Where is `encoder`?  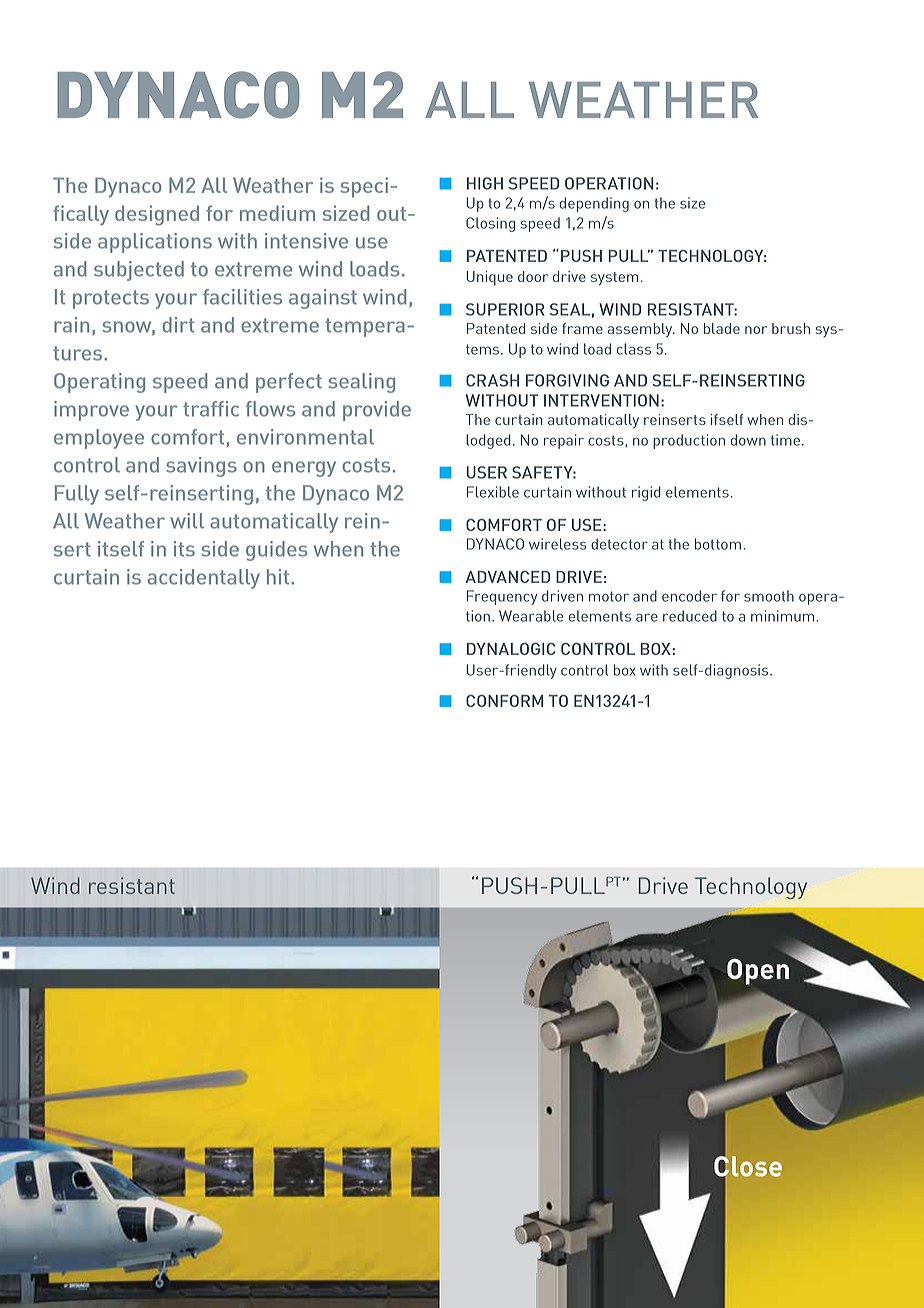
encoder is located at coordinates (689, 596).
